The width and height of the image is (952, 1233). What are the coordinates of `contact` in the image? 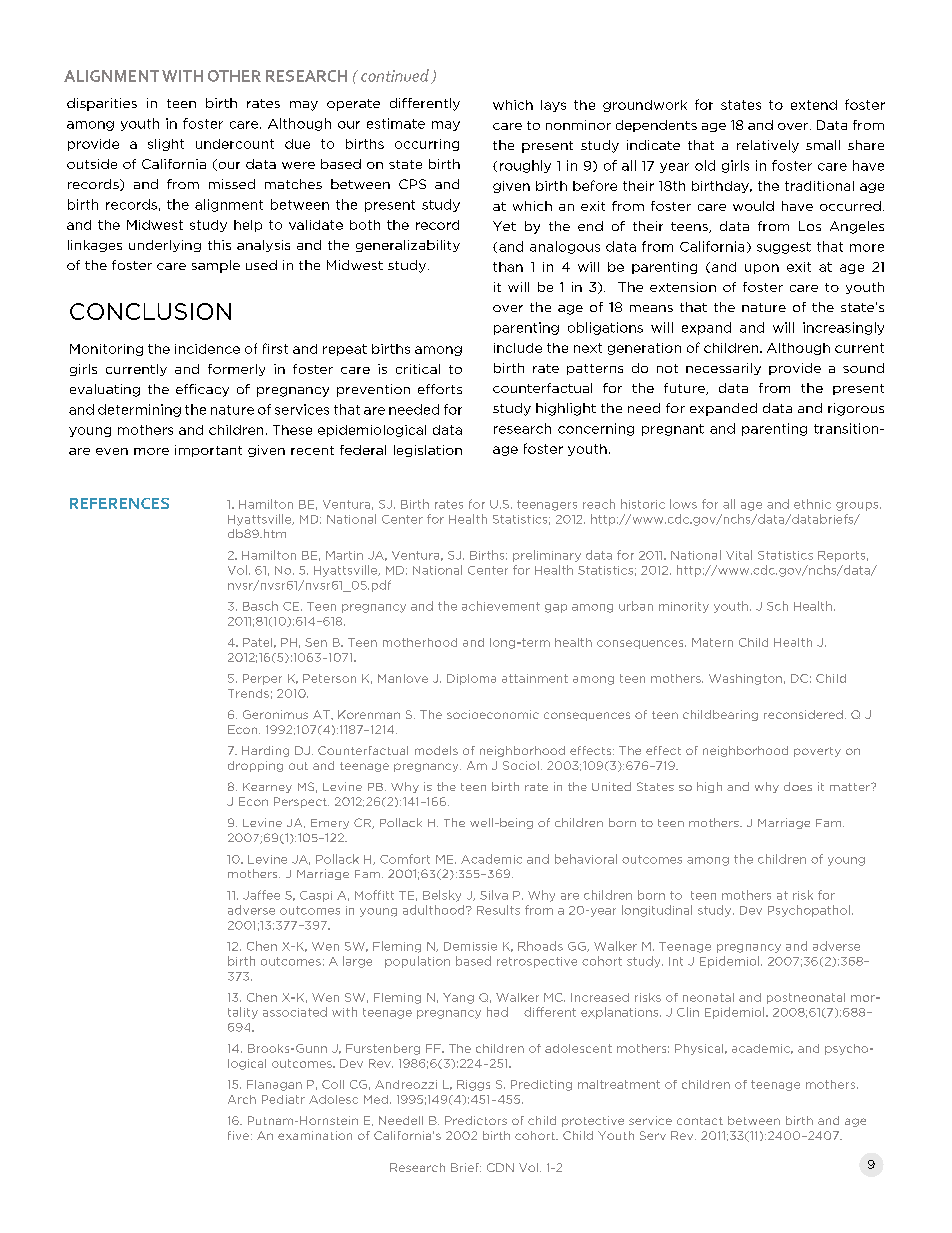 It's located at (700, 1121).
